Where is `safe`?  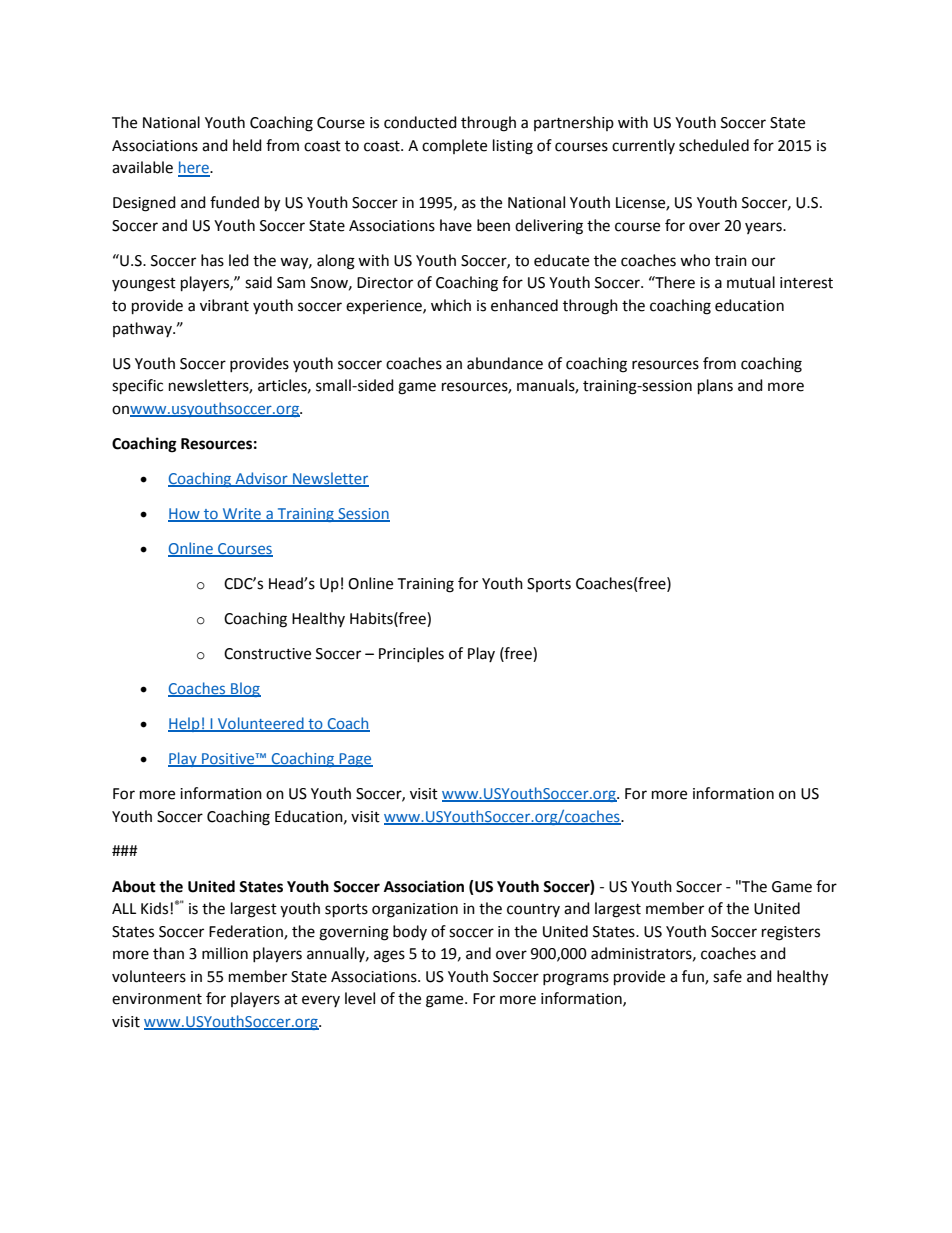
safe is located at coordinates (727, 976).
